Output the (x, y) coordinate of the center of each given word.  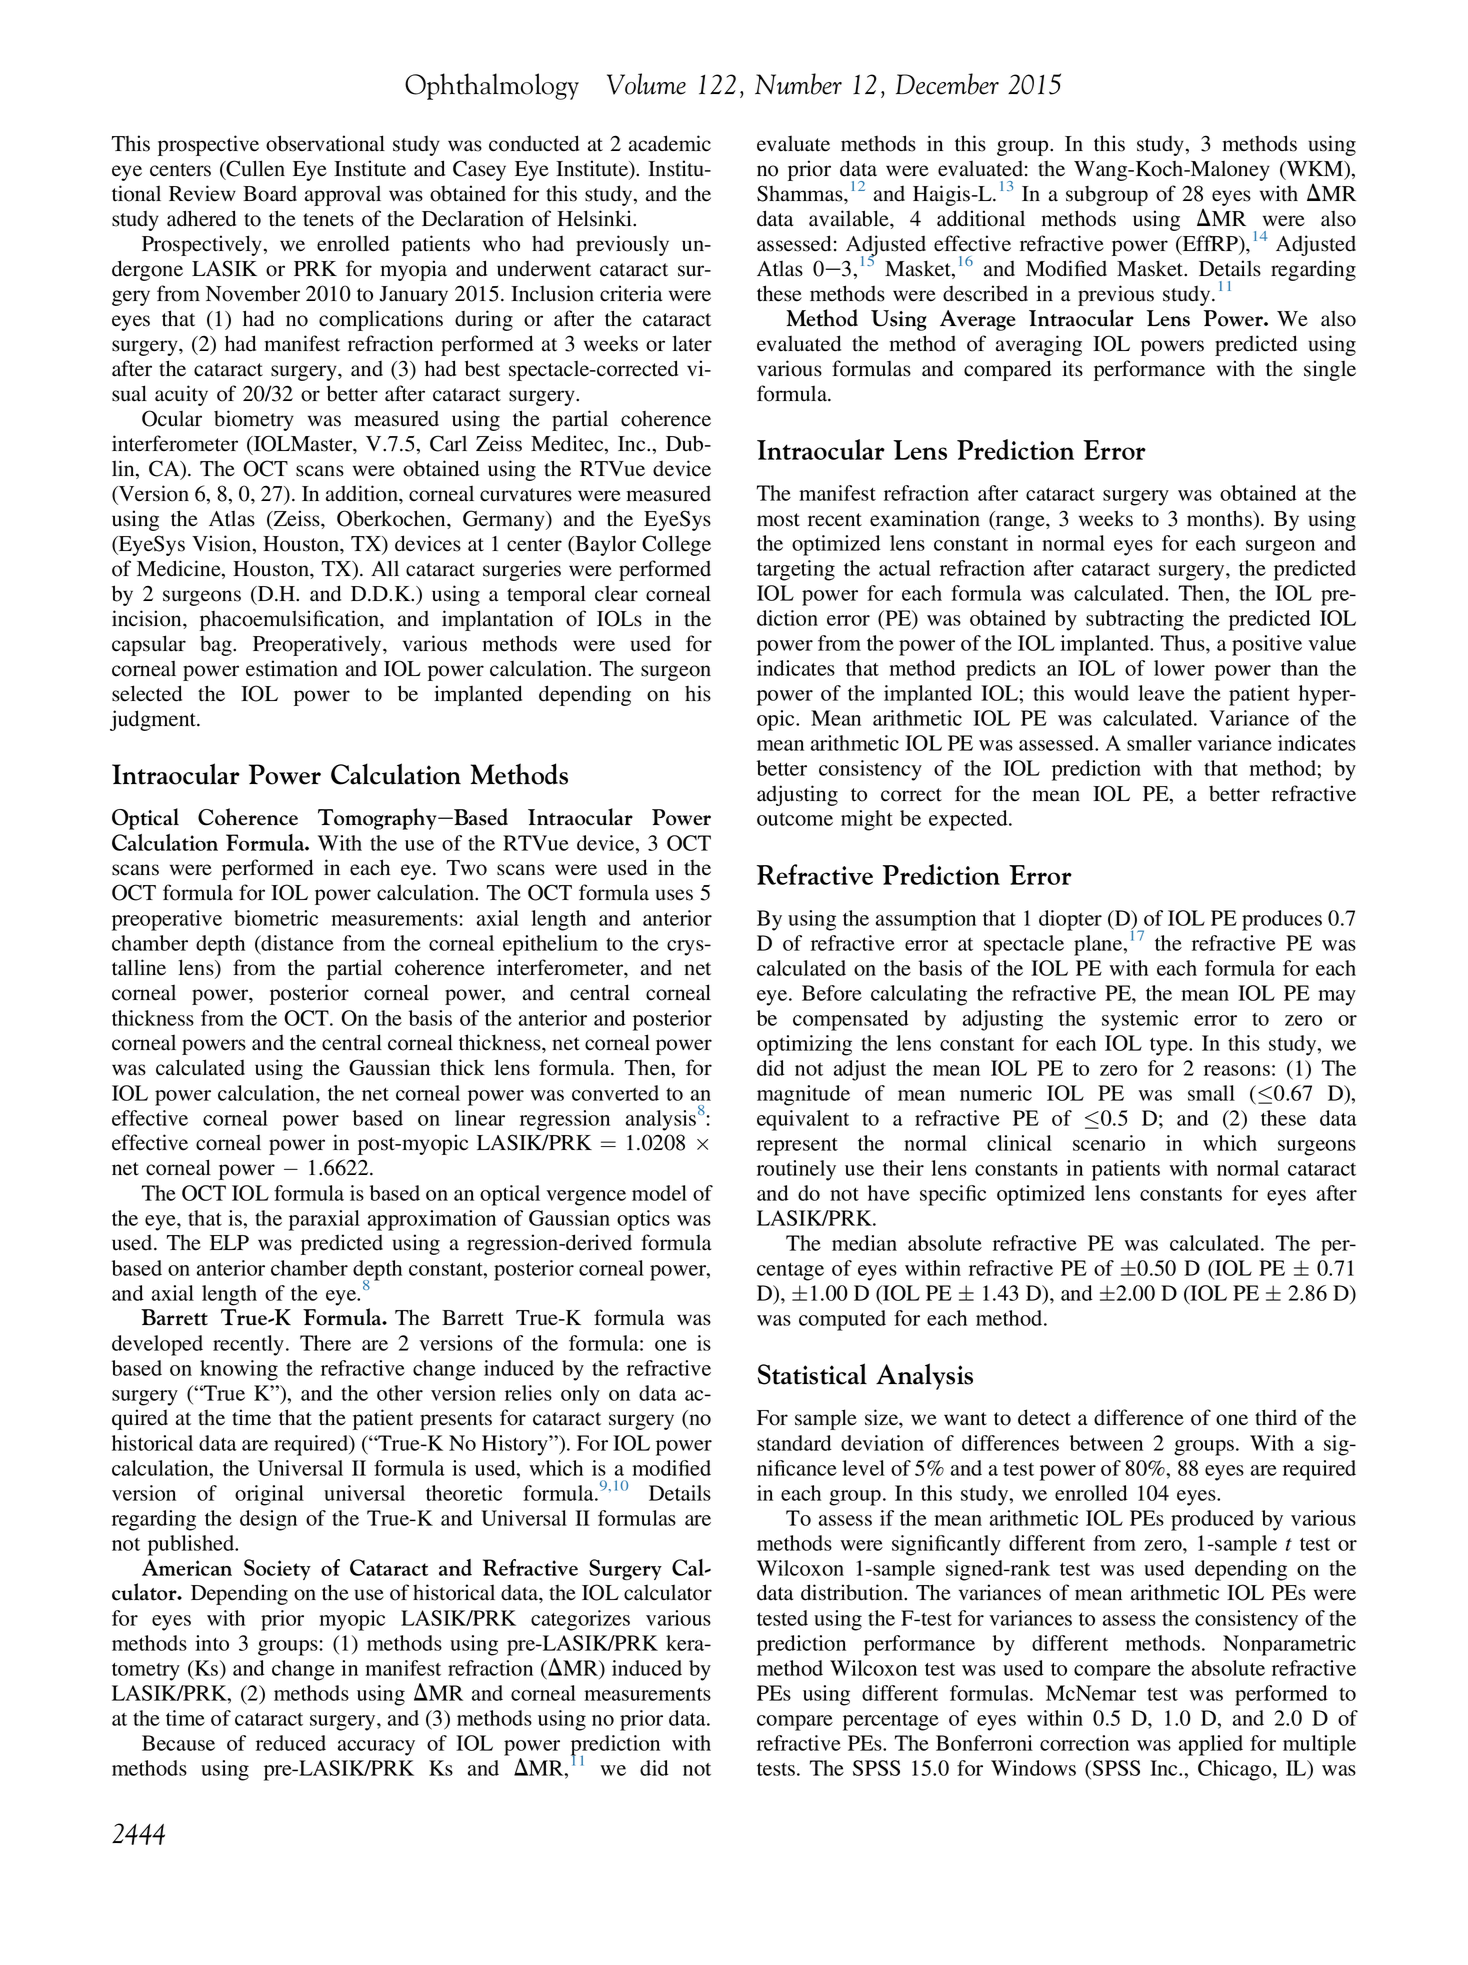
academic (670, 143)
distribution (853, 1592)
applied (1211, 1745)
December (947, 84)
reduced (291, 1743)
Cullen (255, 168)
